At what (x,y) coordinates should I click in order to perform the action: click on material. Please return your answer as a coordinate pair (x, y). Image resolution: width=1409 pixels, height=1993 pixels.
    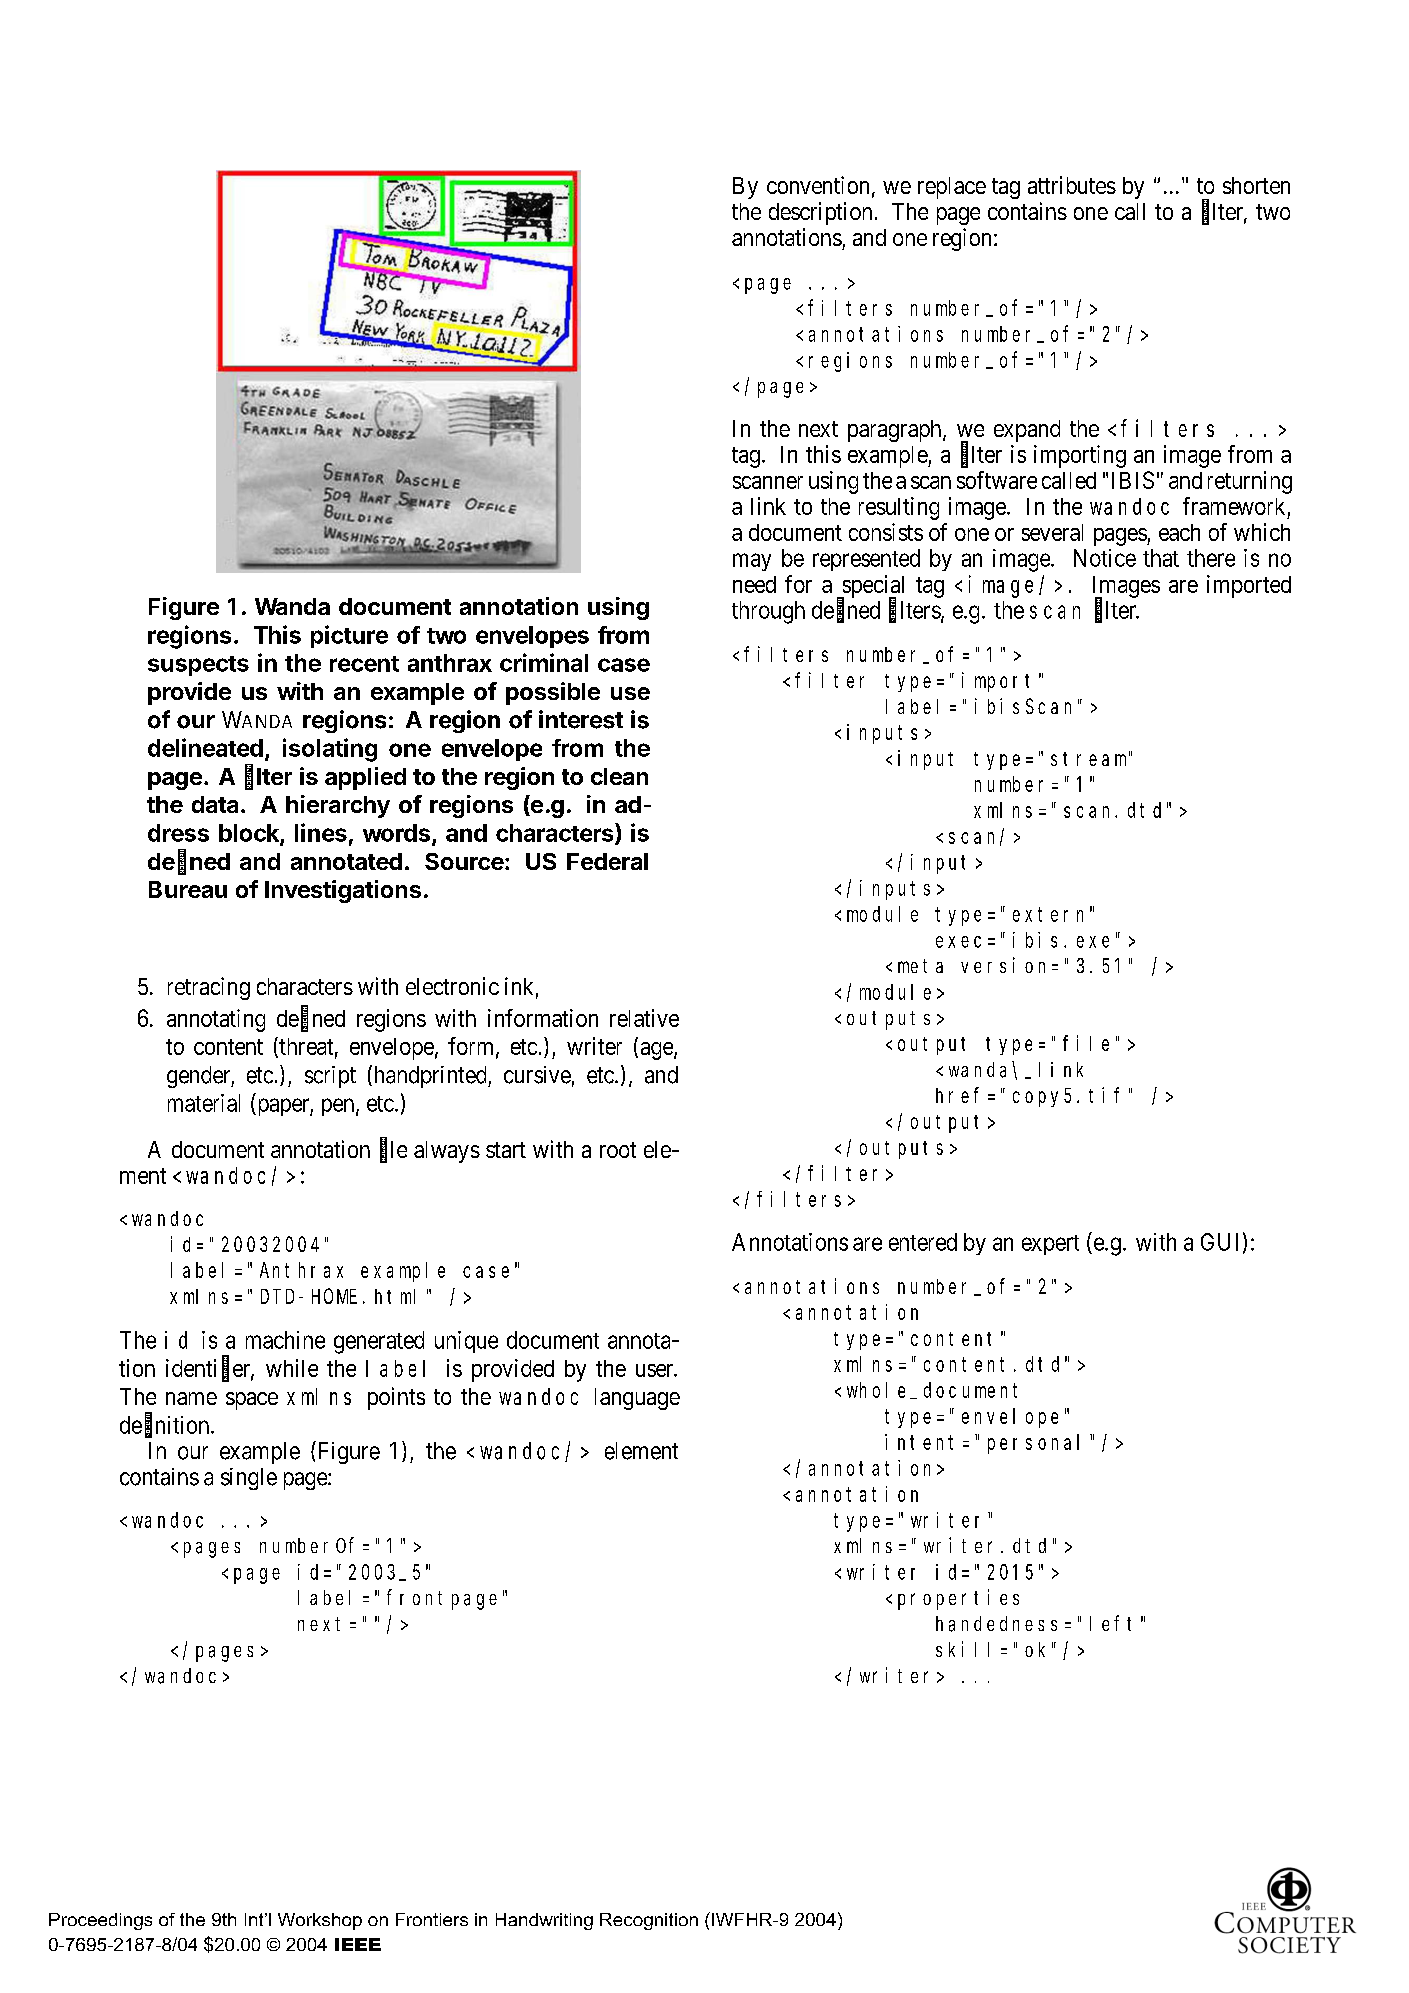
    Looking at the image, I should click on (204, 1103).
